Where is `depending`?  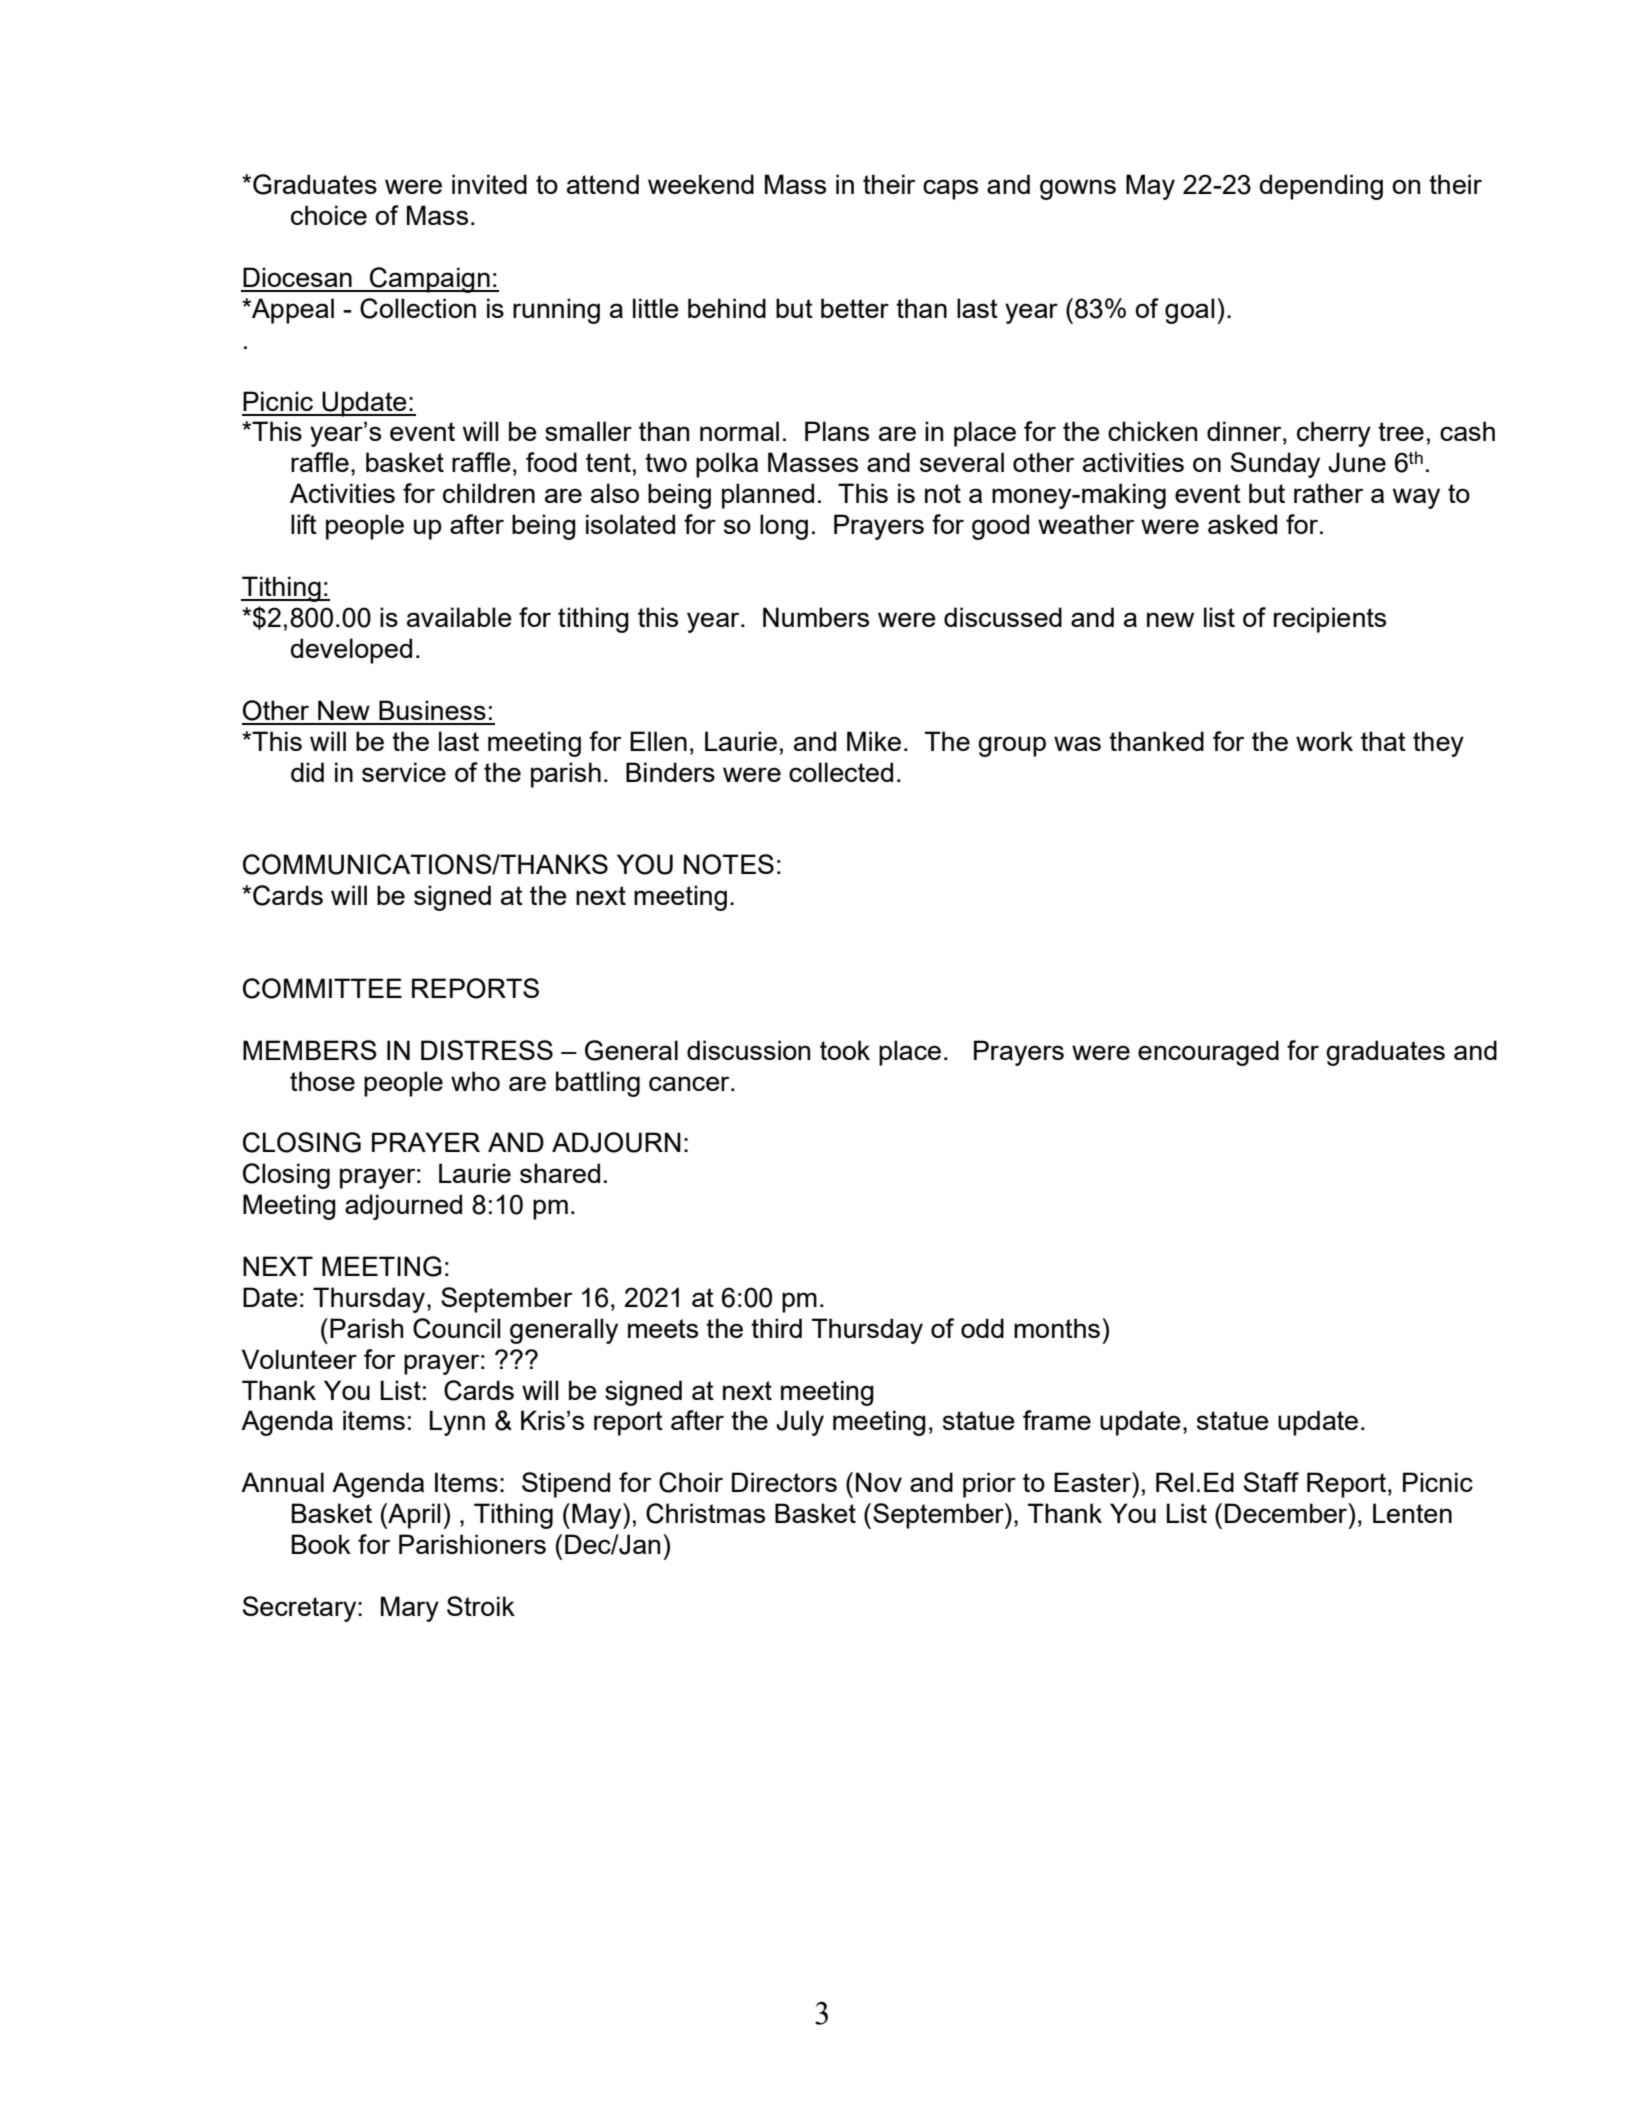 depending is located at coordinates (1321, 187).
